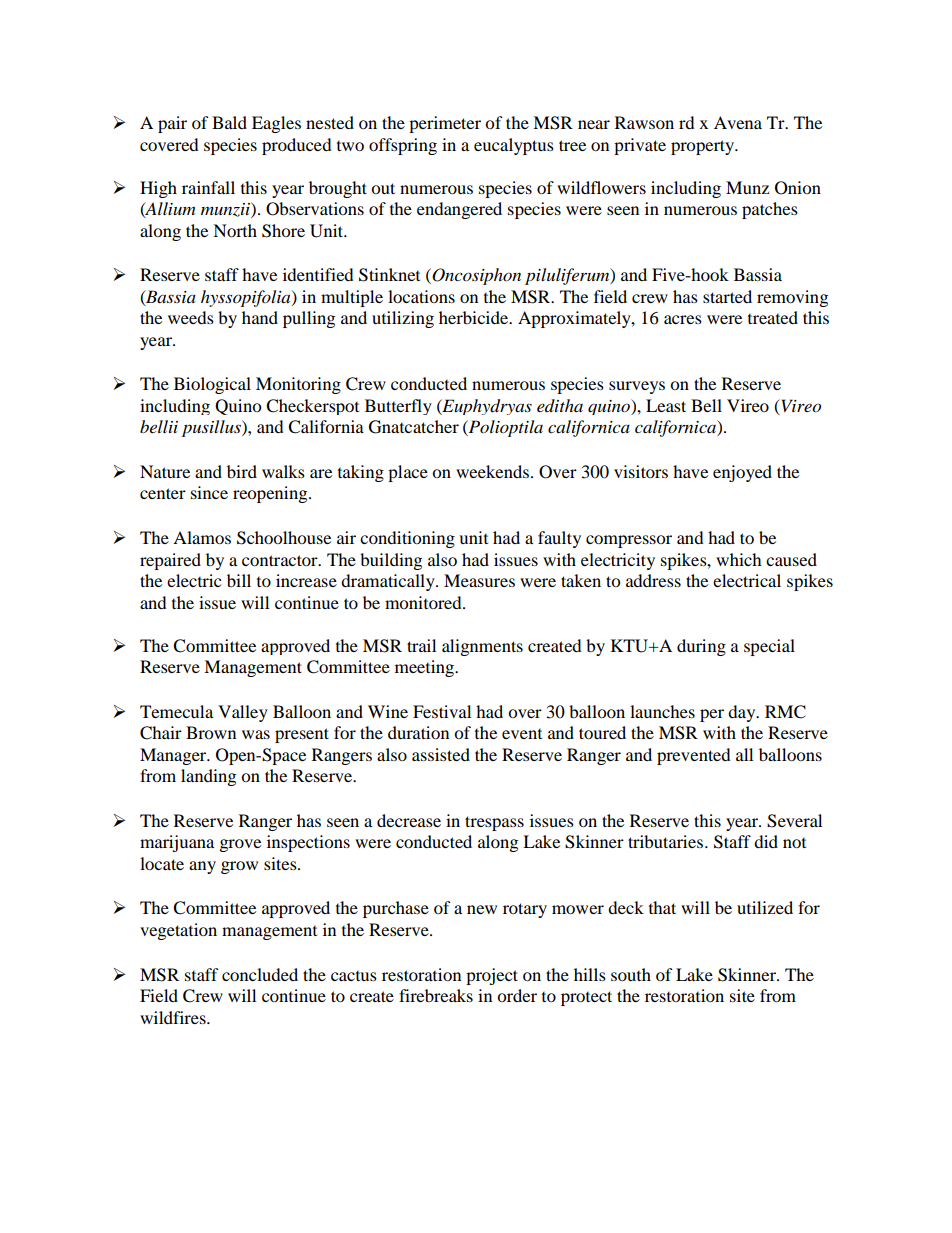 The image size is (952, 1233). I want to click on weekends, so click(494, 471).
